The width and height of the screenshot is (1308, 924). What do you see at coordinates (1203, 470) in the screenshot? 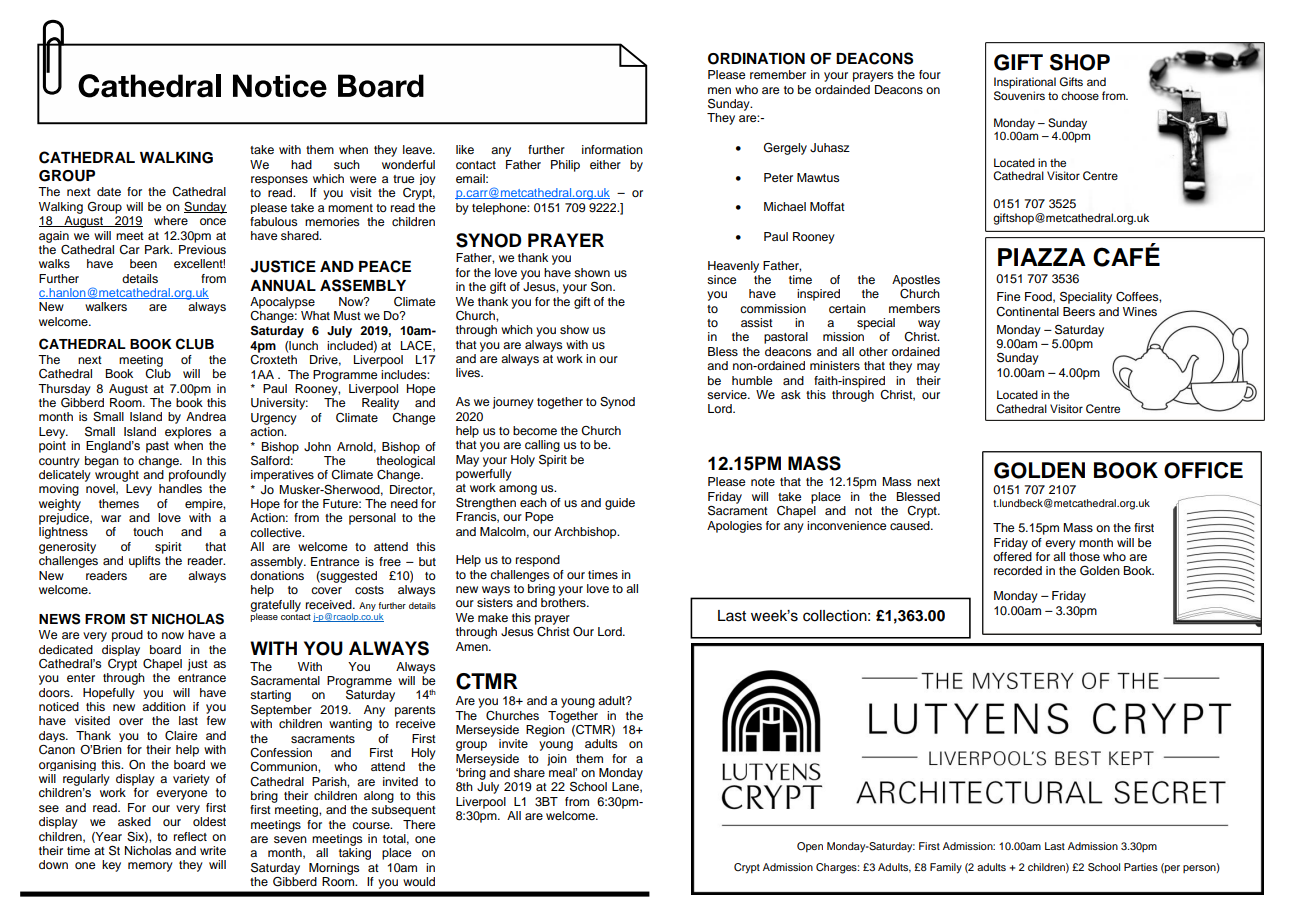
I see `OFFICE` at bounding box center [1203, 470].
